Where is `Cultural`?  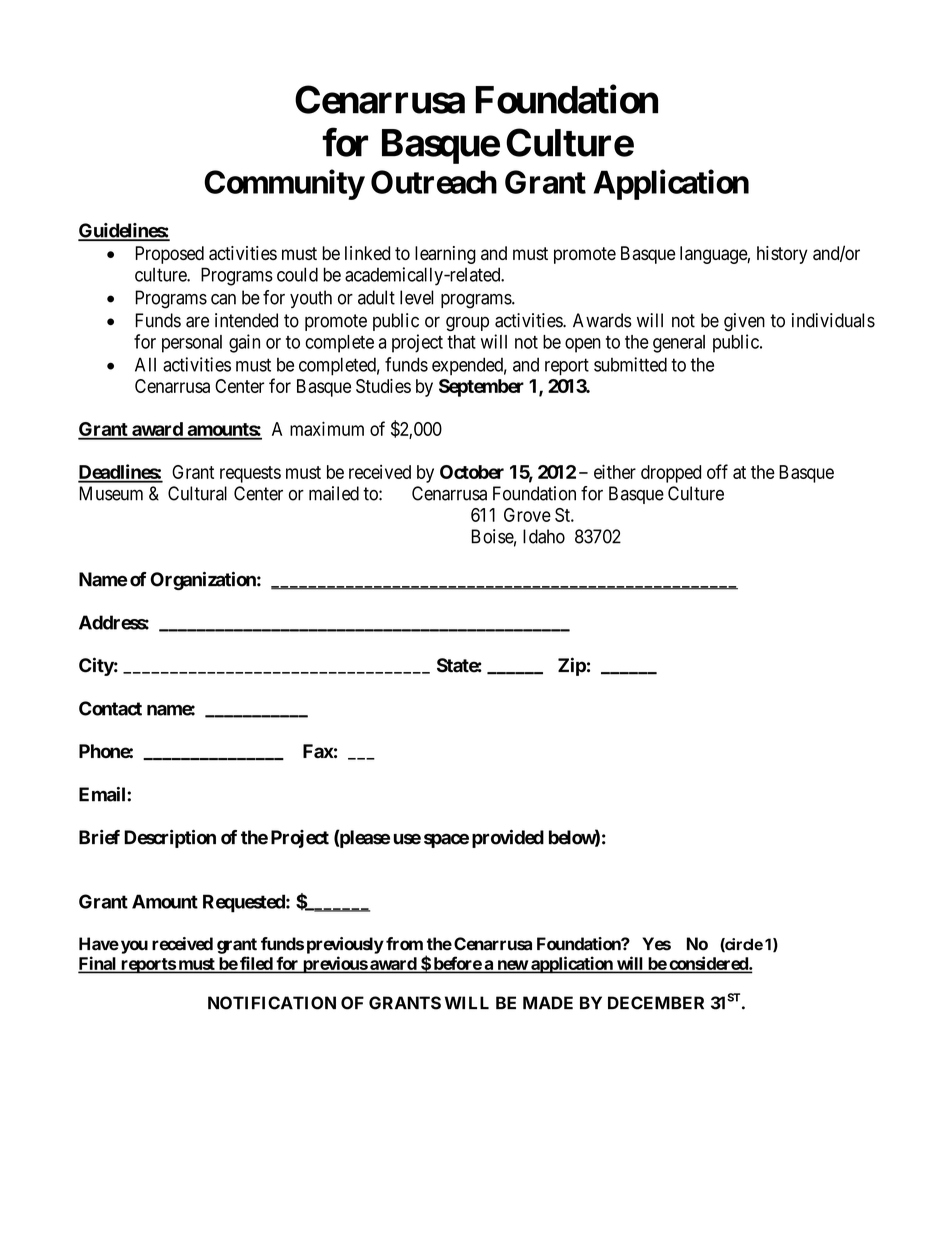
Cultural is located at coordinates (197, 493).
